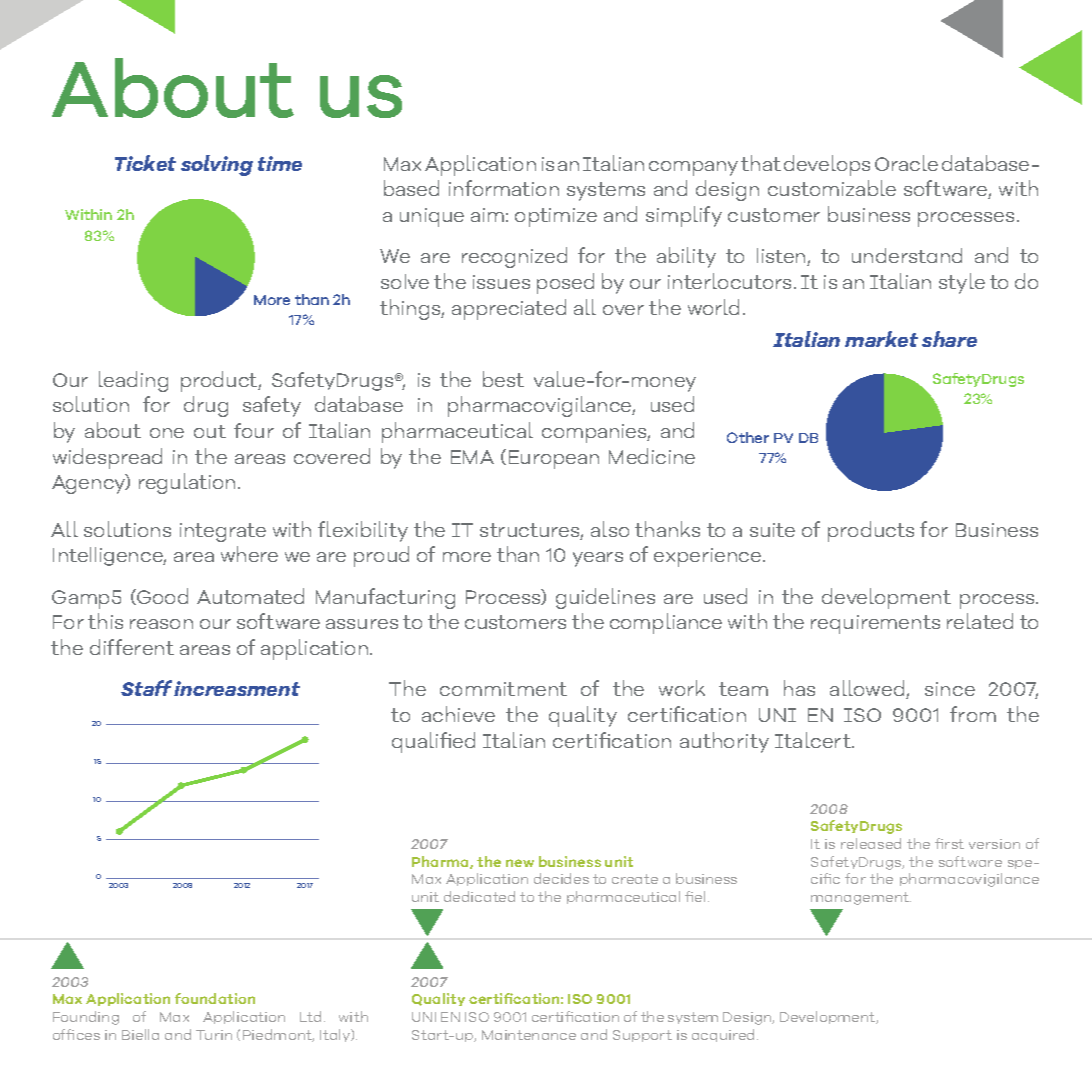 The height and width of the screenshot is (1092, 1092). What do you see at coordinates (189, 483) in the screenshot?
I see `regulation` at bounding box center [189, 483].
